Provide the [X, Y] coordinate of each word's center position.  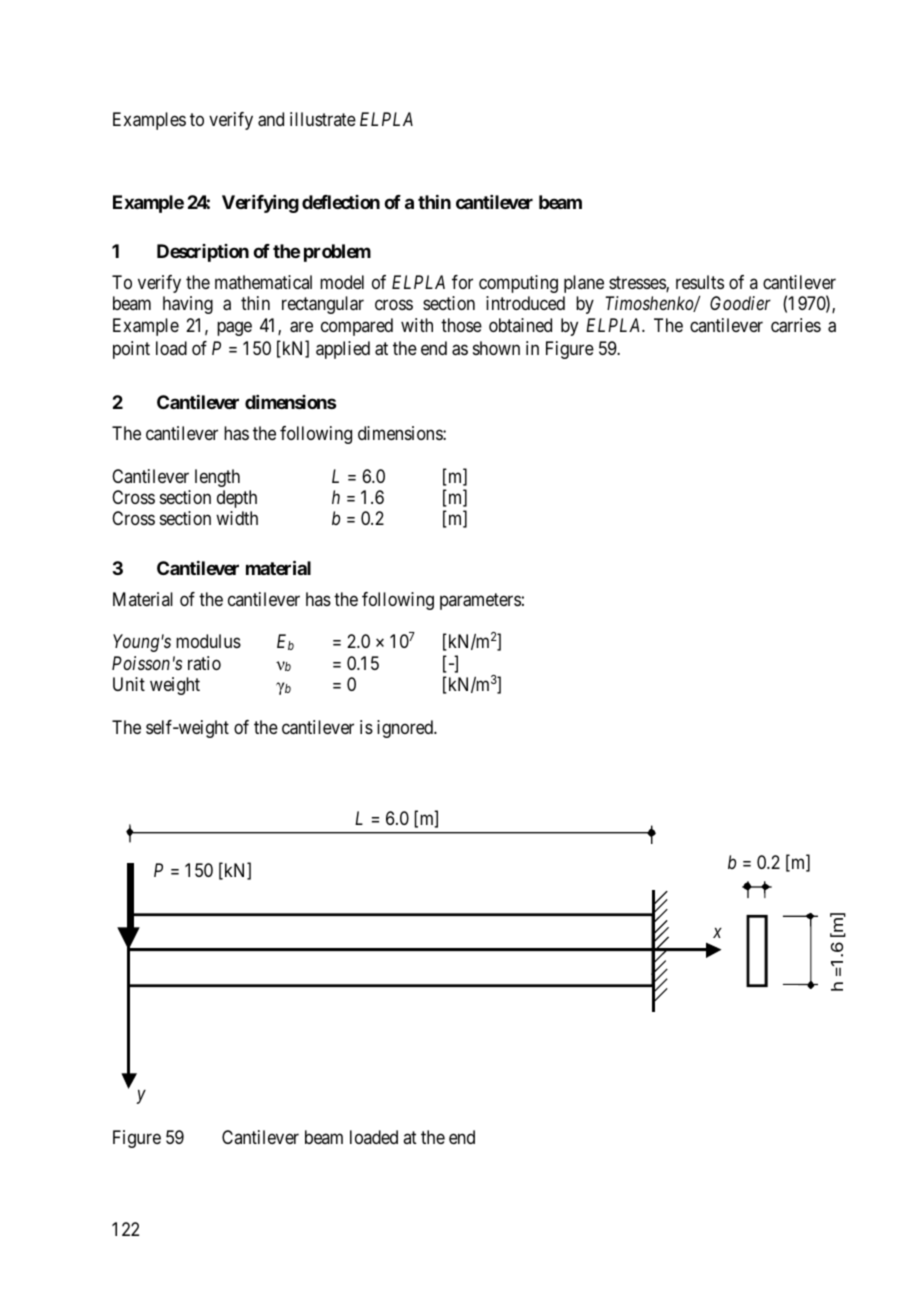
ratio [204, 663]
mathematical [263, 282]
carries [796, 325]
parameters [480, 601]
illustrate [323, 119]
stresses [638, 284]
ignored [406, 729]
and [271, 119]
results [700, 282]
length [217, 478]
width [237, 518]
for [462, 282]
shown [496, 348]
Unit [129, 684]
